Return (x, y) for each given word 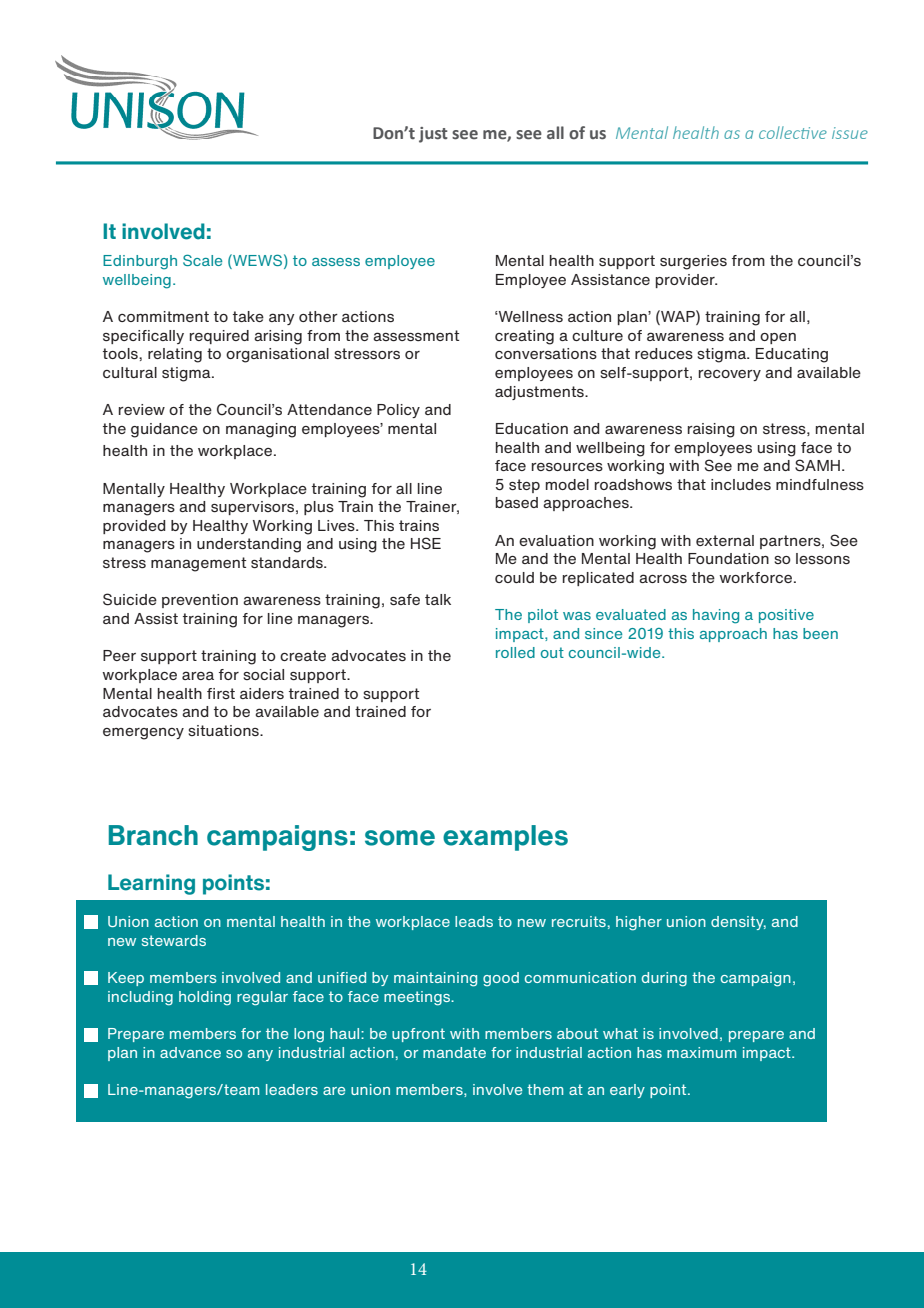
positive (786, 616)
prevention (200, 601)
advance (190, 1052)
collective (793, 132)
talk (438, 599)
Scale (202, 260)
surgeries (693, 262)
